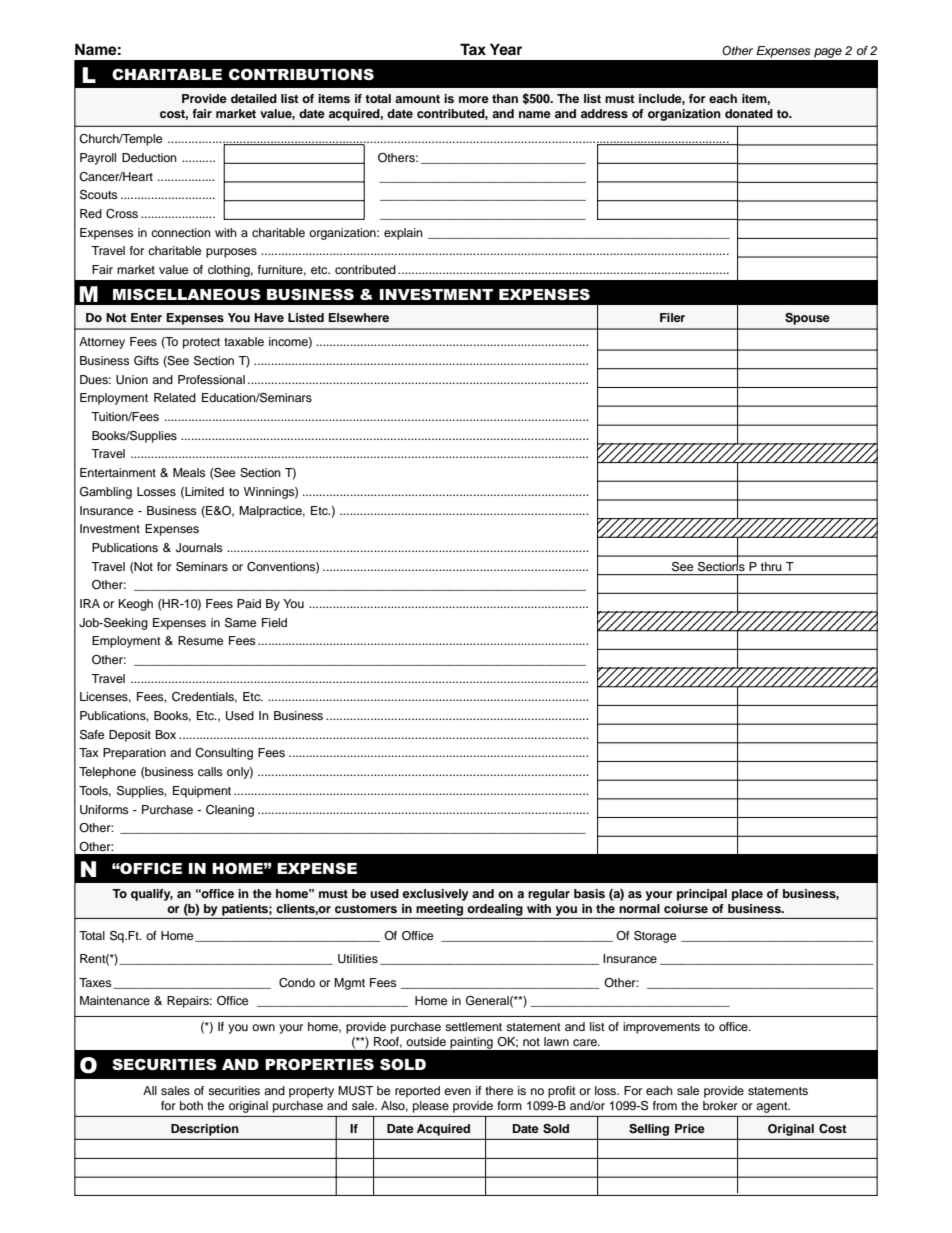  What do you see at coordinates (771, 566) in the screenshot?
I see `thru` at bounding box center [771, 566].
